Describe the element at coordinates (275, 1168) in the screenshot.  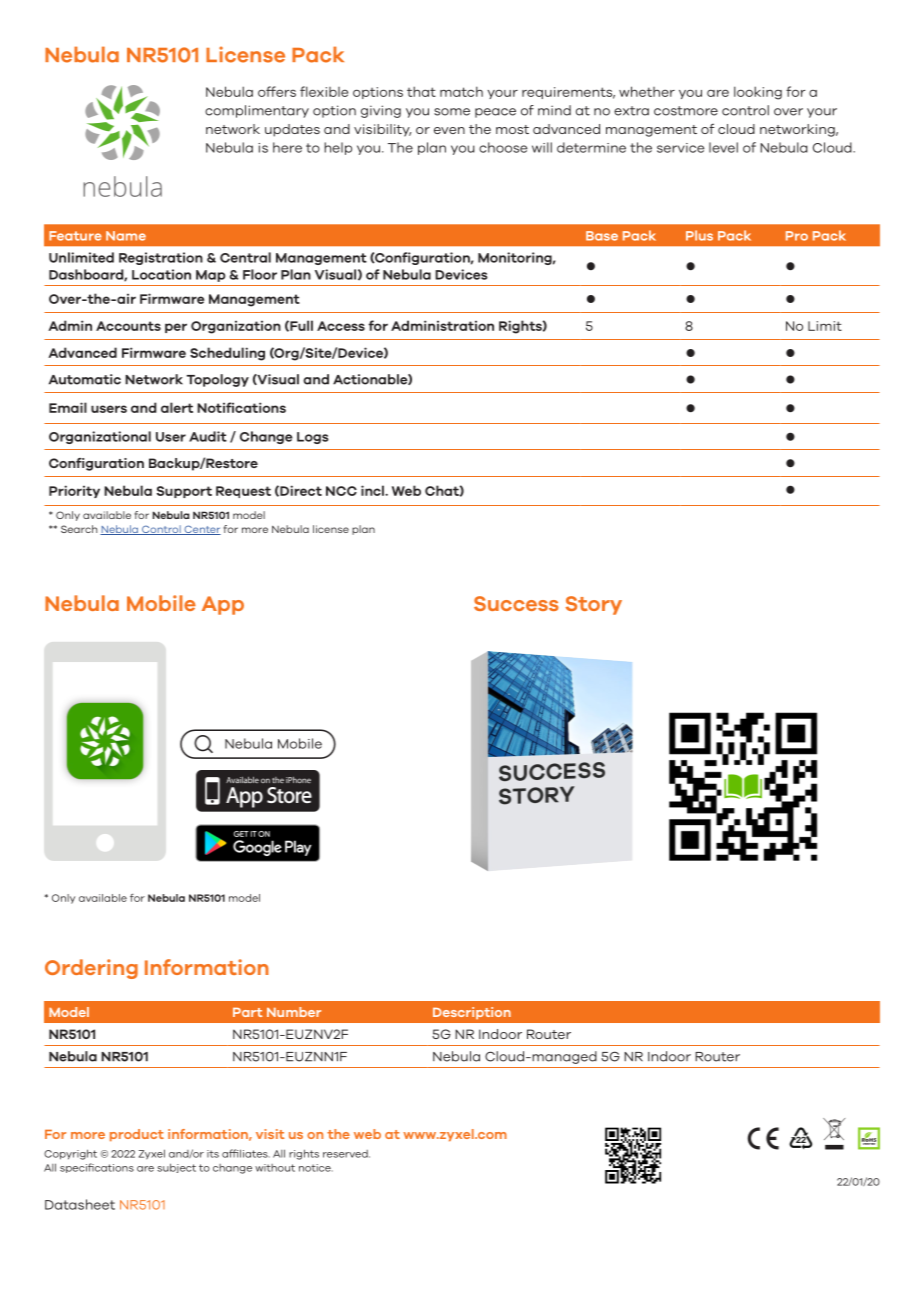
I see `without` at that location.
